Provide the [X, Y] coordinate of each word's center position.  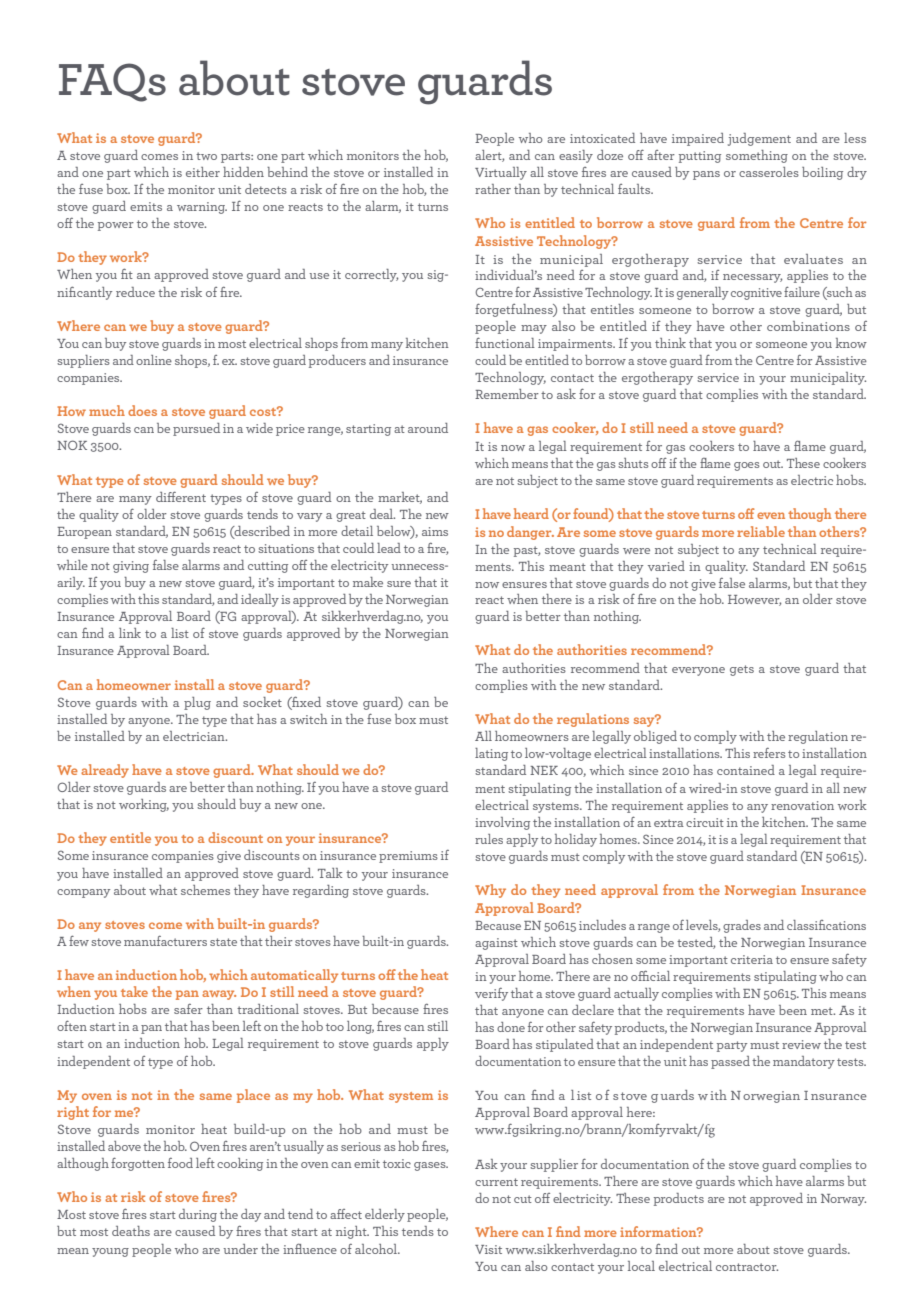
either [203, 172]
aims [435, 531]
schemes [205, 890]
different [181, 496]
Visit [488, 1249]
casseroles [769, 172]
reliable [761, 531]
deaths [131, 1231]
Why [490, 891]
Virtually [501, 173]
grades [742, 926]
